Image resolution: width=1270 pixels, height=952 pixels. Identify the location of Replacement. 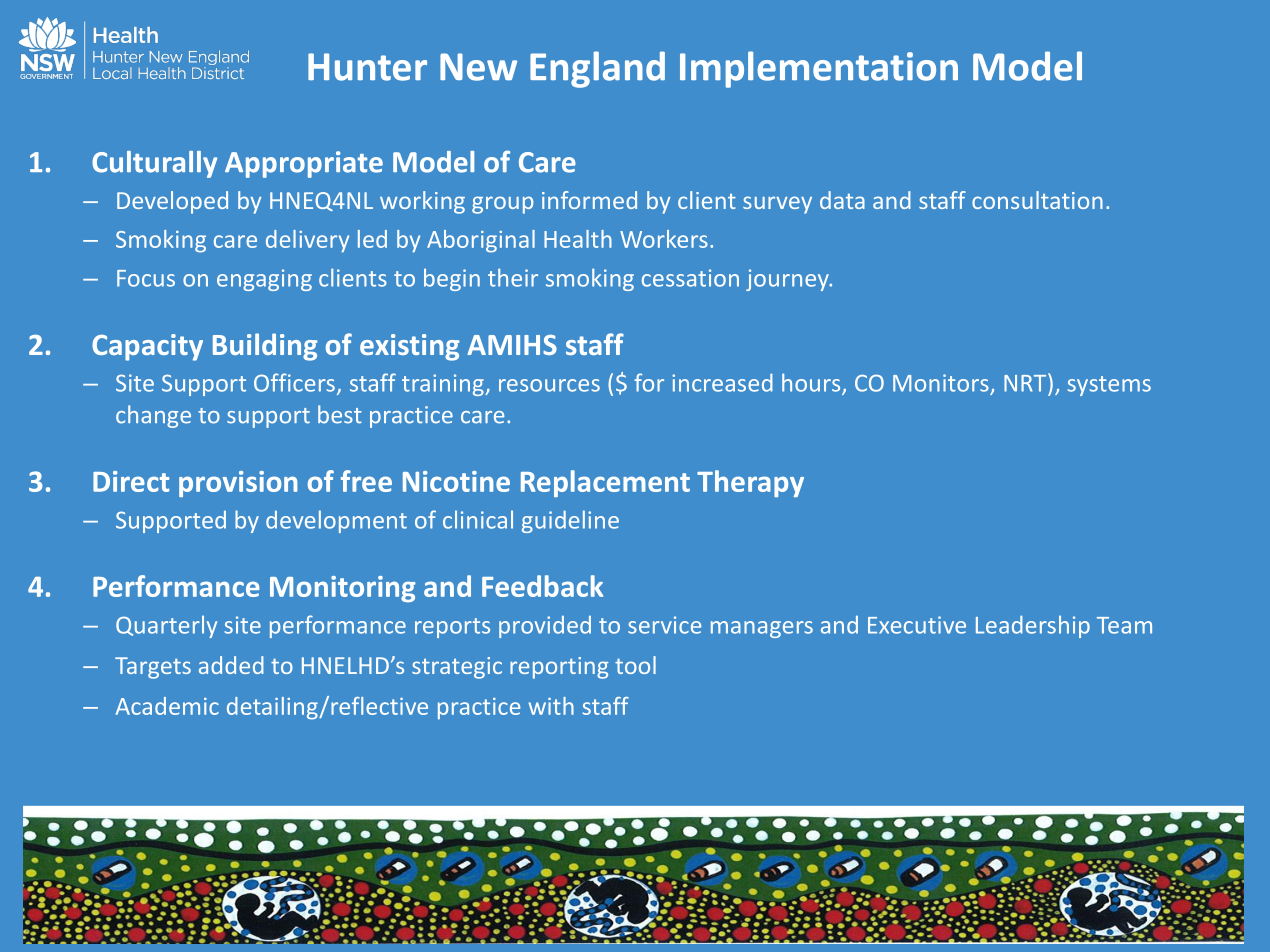
(605, 483).
